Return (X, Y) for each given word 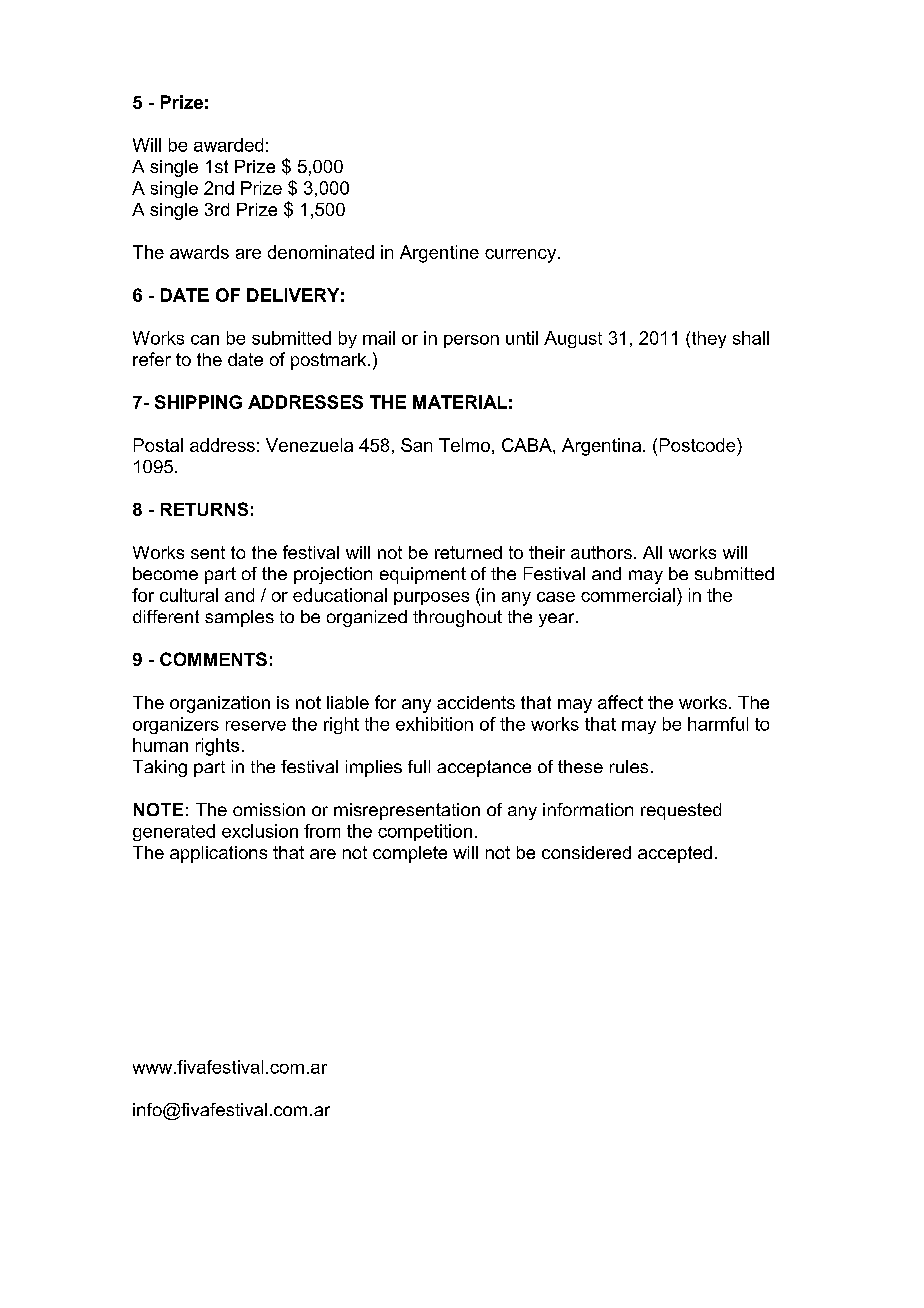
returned (468, 552)
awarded (228, 145)
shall (751, 338)
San (416, 445)
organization (220, 704)
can (205, 340)
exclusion (260, 831)
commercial (628, 595)
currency (522, 256)
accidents (476, 702)
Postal (158, 445)
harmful (718, 724)
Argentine (439, 254)
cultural (189, 595)
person (471, 341)
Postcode (699, 445)
